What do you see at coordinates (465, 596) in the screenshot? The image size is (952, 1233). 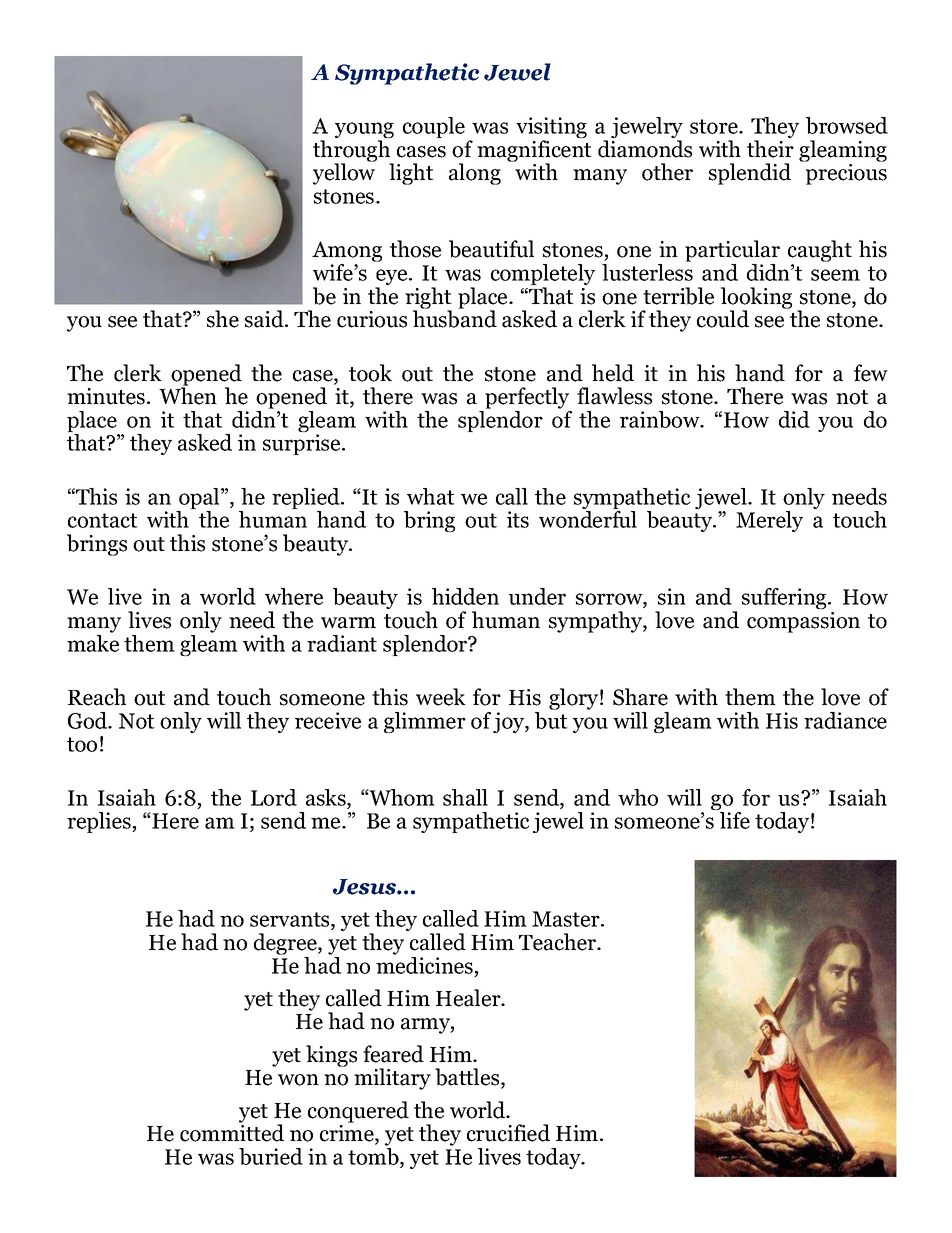 I see `hidden` at bounding box center [465, 596].
